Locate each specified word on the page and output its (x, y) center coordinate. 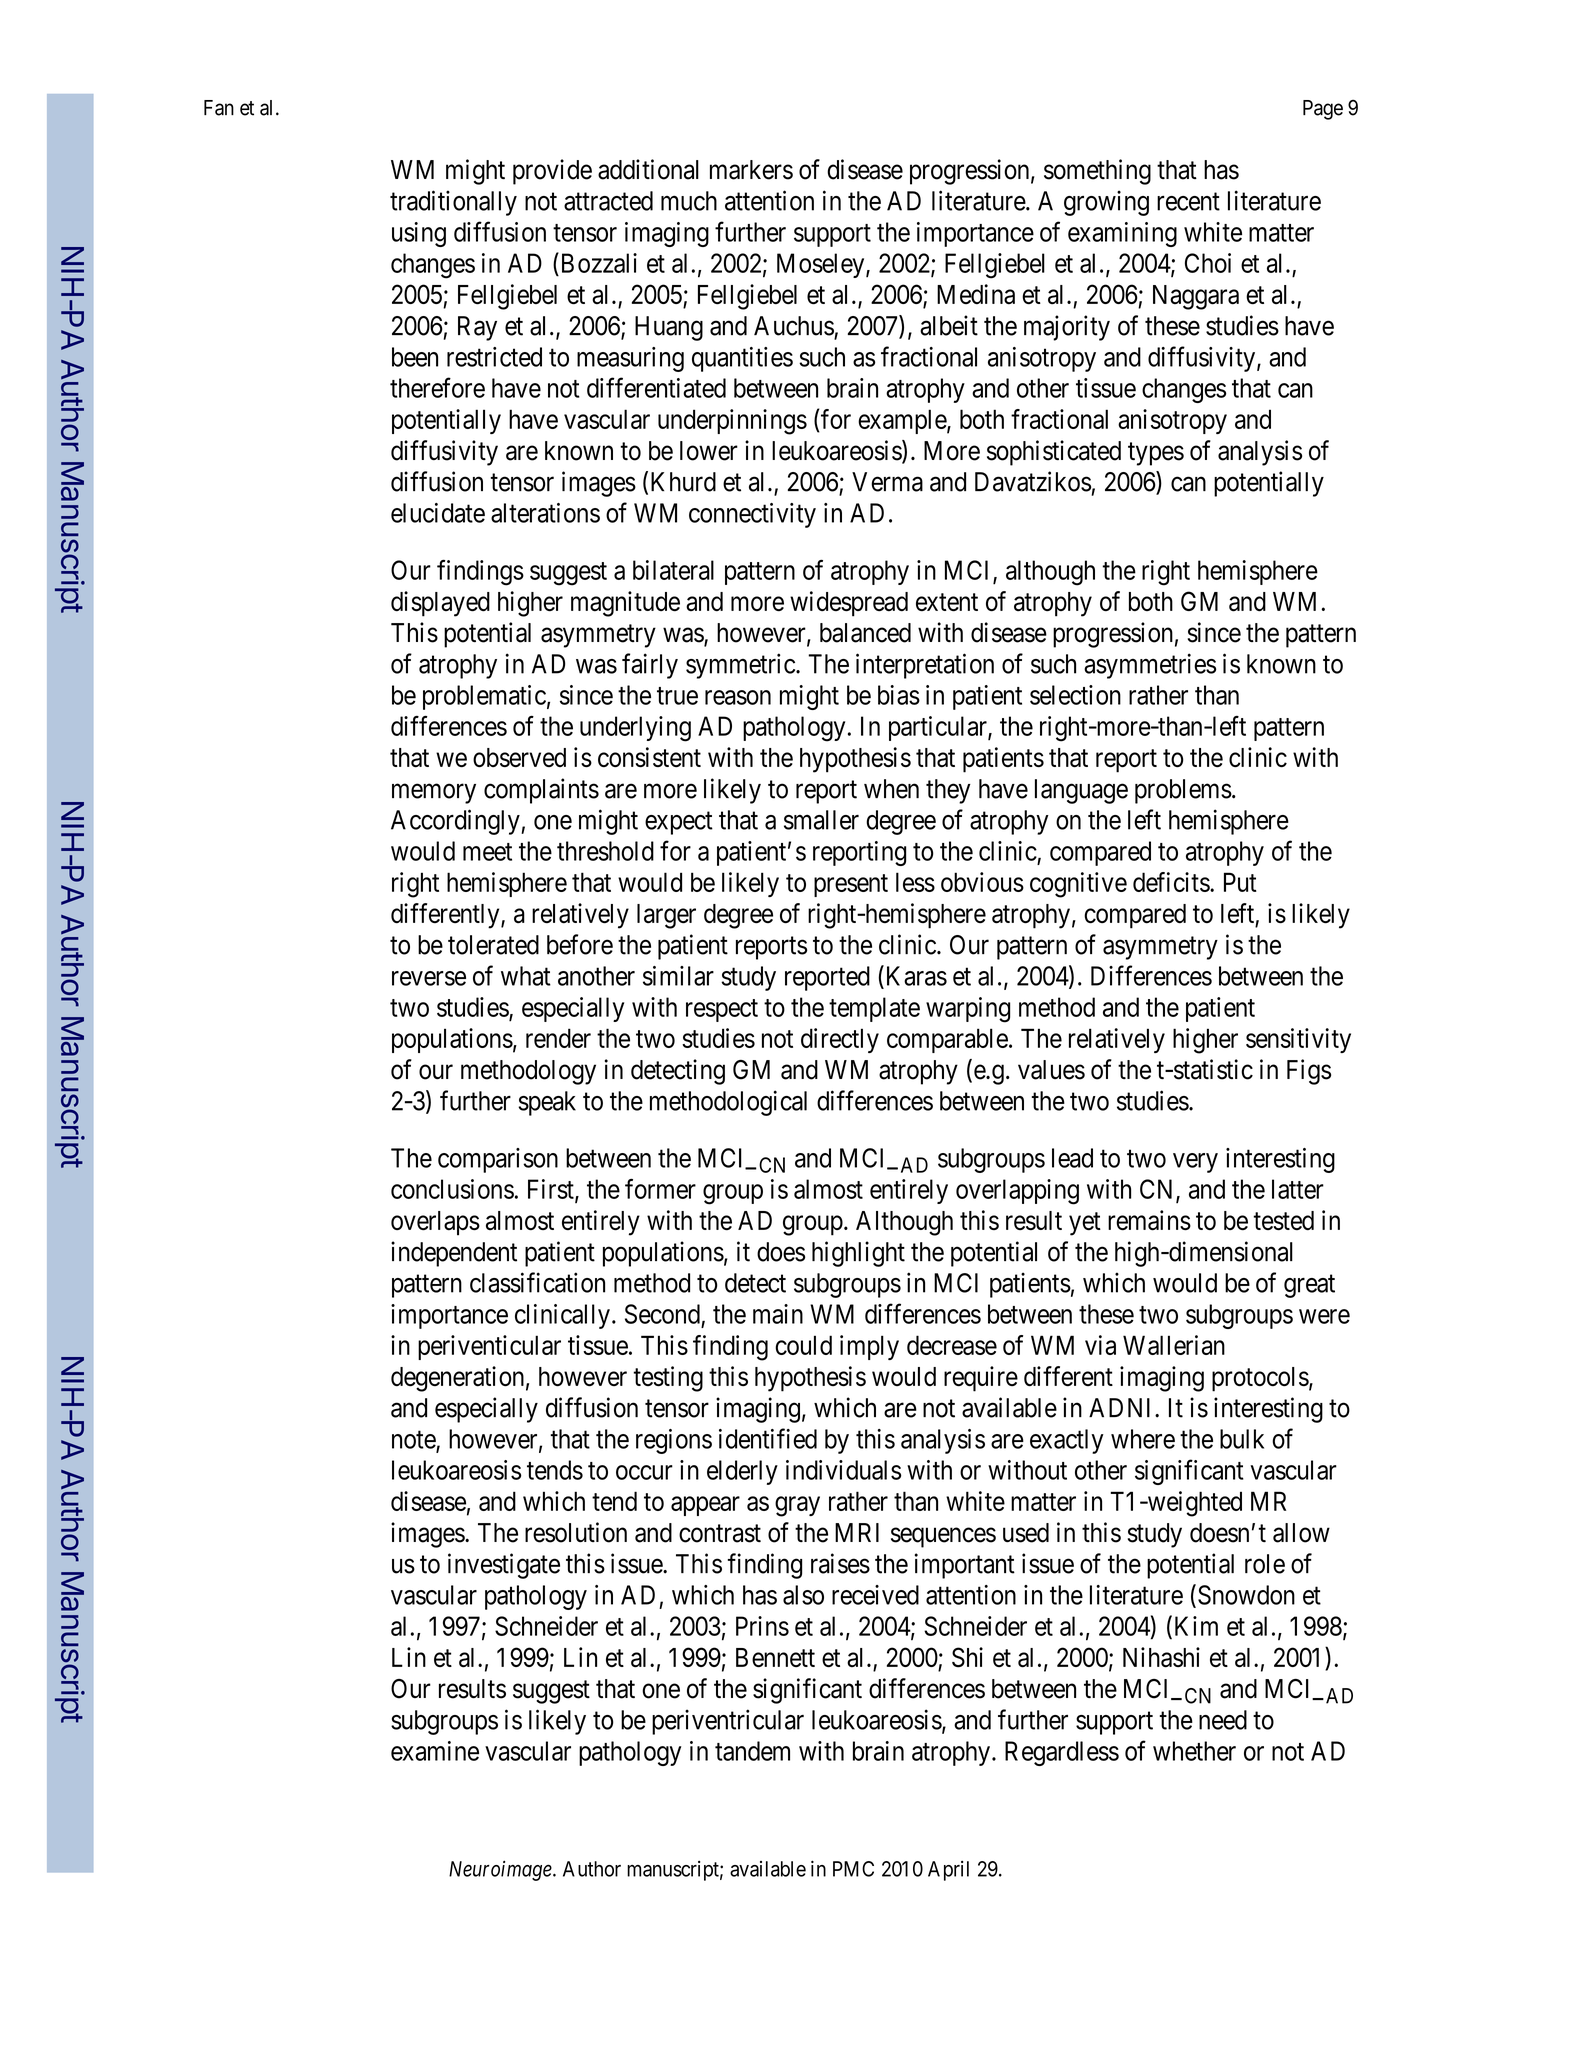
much (689, 201)
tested (1283, 1220)
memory (434, 794)
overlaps (435, 1223)
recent (1188, 202)
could (803, 1345)
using (419, 234)
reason (738, 697)
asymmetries (1150, 666)
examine (435, 1751)
